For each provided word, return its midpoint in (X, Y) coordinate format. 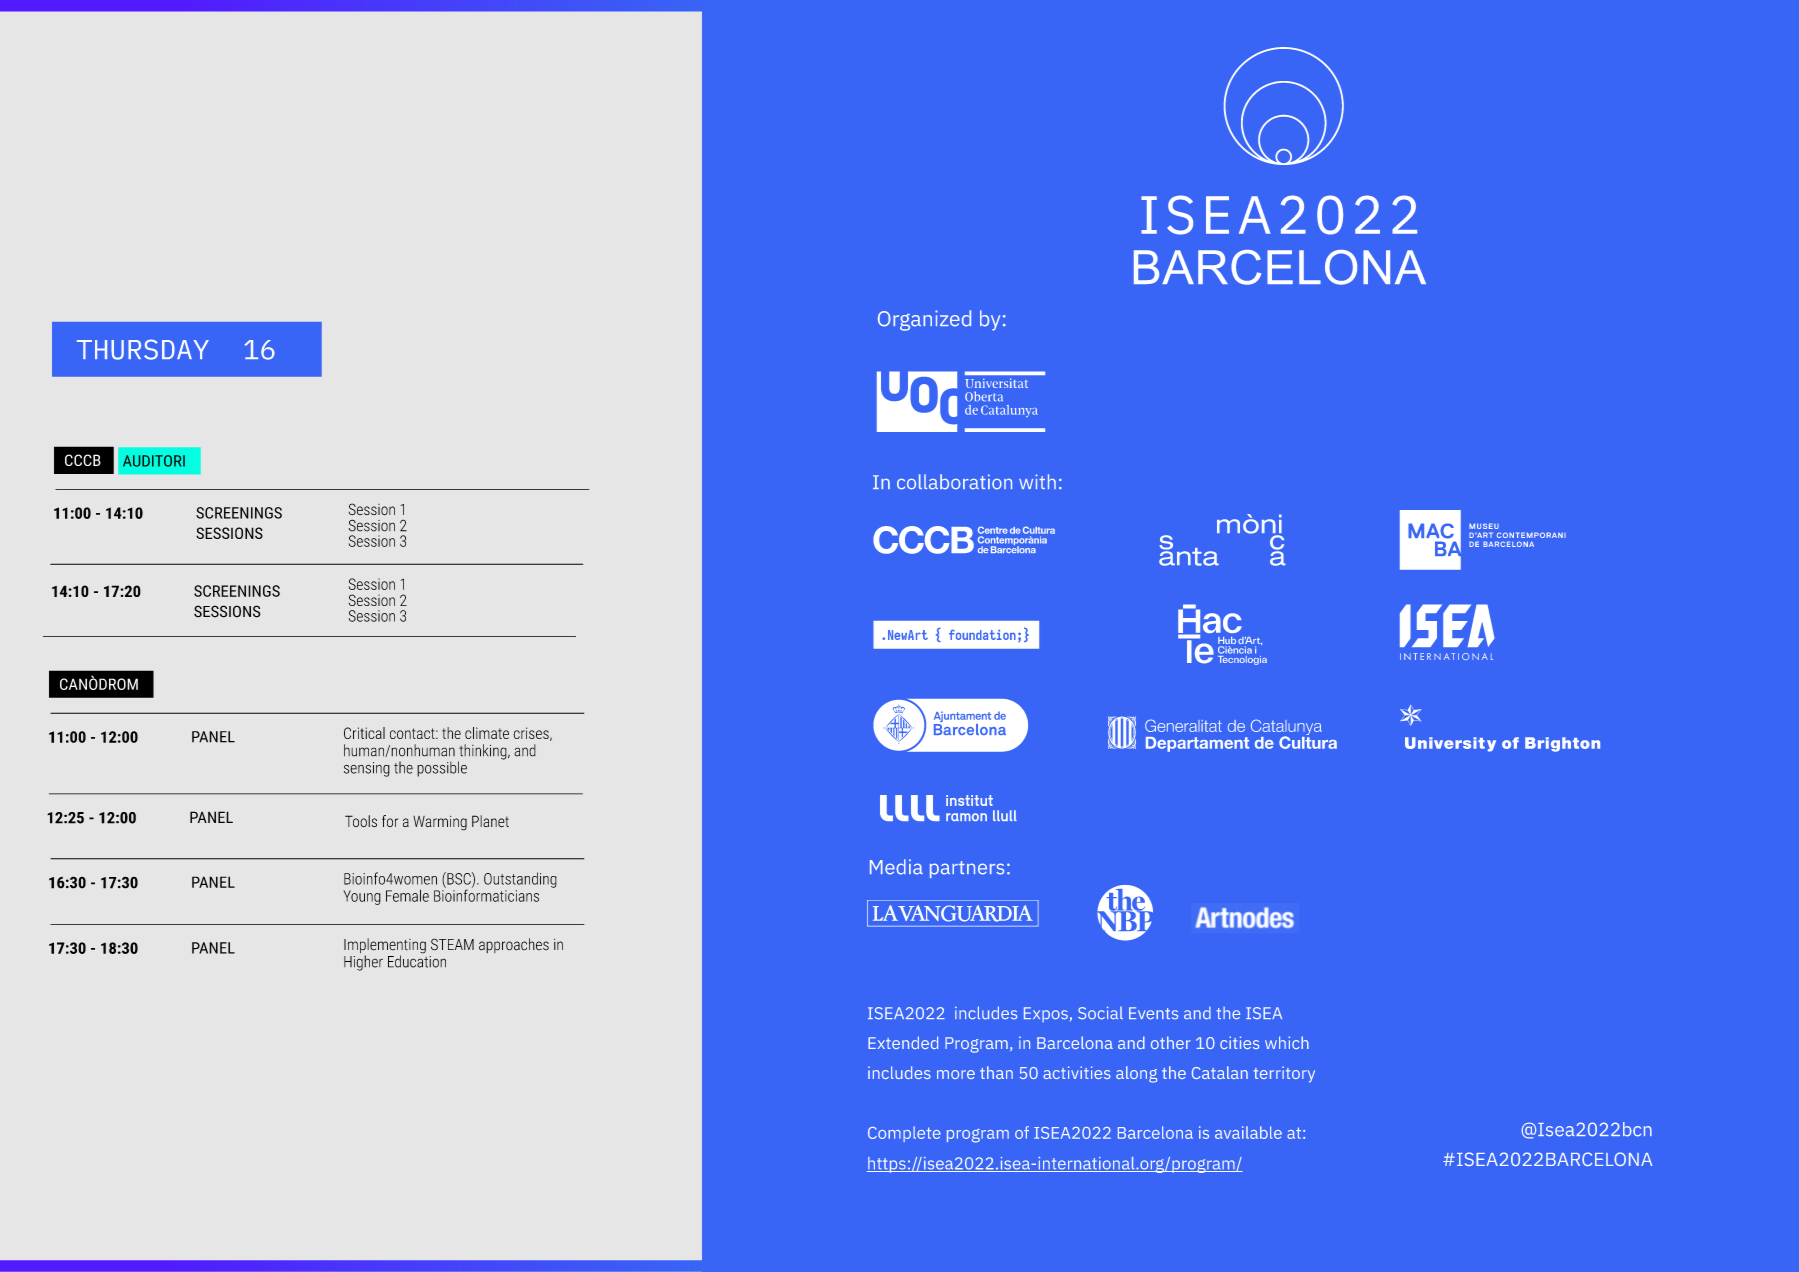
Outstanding (520, 880)
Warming (440, 823)
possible (442, 769)
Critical (364, 733)
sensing (367, 769)
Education (417, 960)
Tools (361, 821)
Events (1153, 1013)
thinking (483, 753)
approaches (514, 945)
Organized (924, 320)
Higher (363, 963)
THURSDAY (143, 349)
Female (407, 895)
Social (1100, 1013)
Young (362, 897)
